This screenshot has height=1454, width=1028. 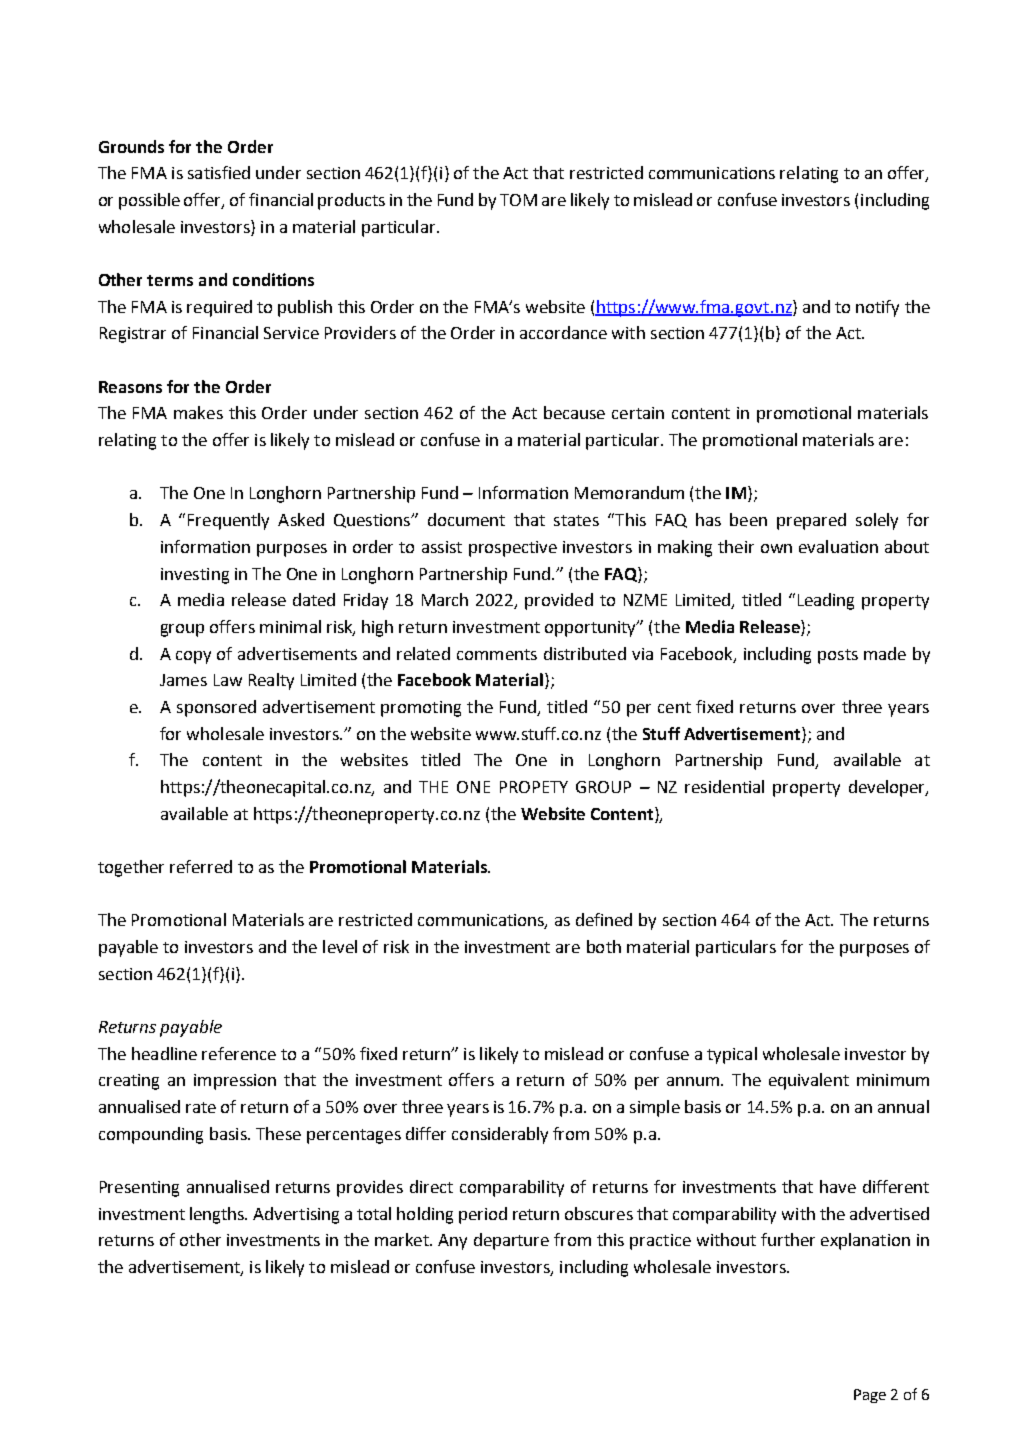 What do you see at coordinates (518, 200) in the screenshot?
I see `TOM` at bounding box center [518, 200].
